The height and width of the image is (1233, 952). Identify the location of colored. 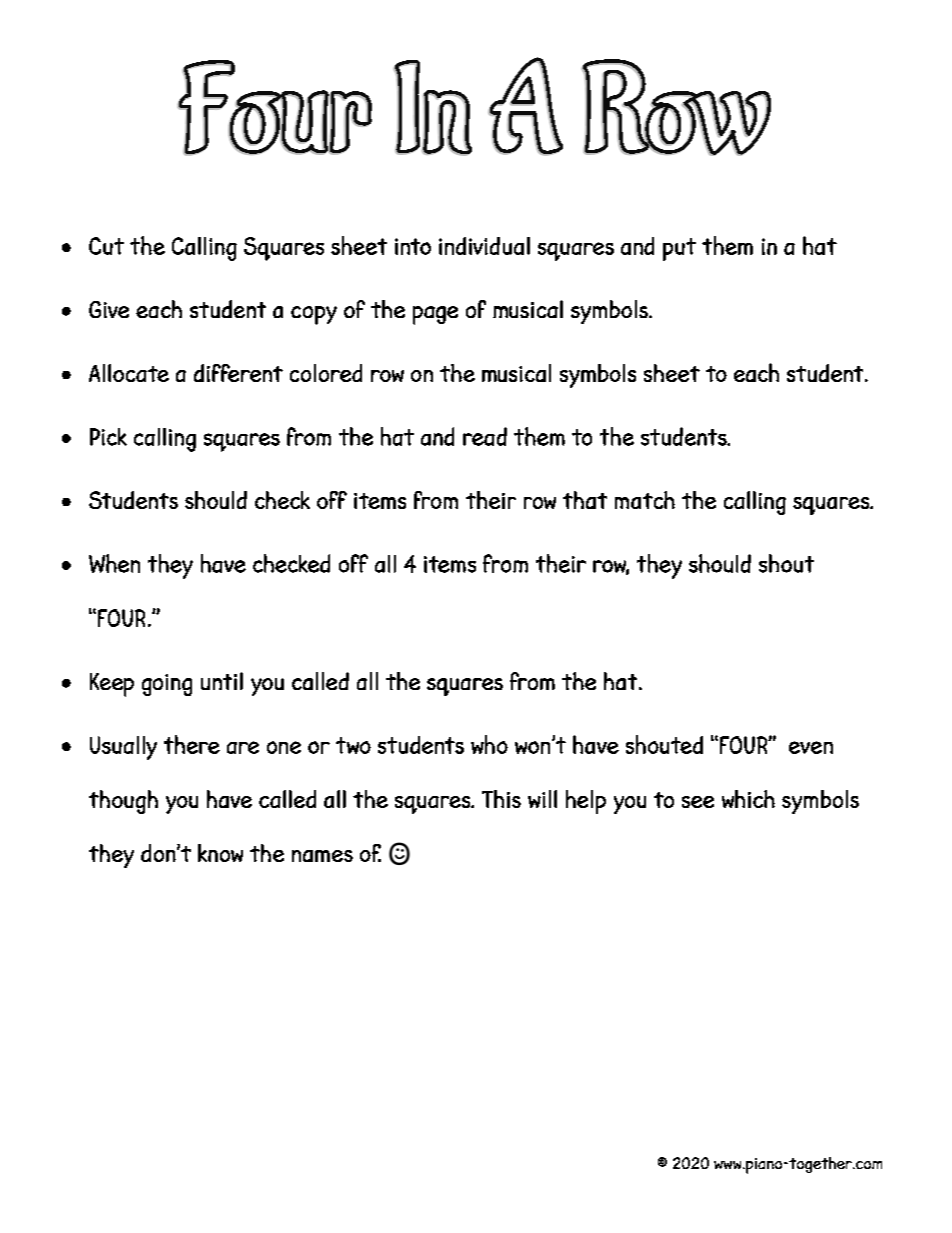
(326, 373).
